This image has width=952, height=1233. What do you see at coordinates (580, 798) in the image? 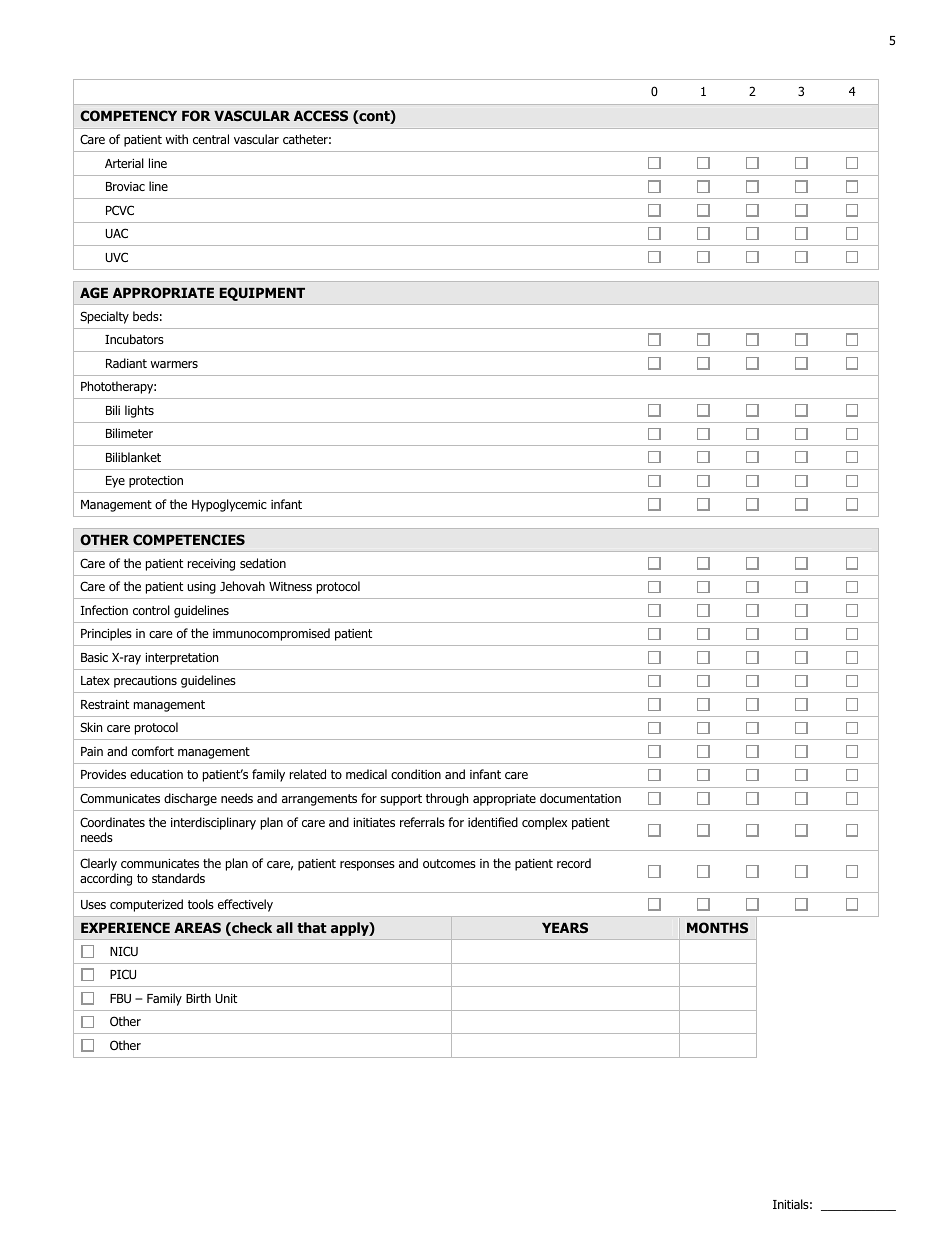
I see `documentation` at bounding box center [580, 798].
